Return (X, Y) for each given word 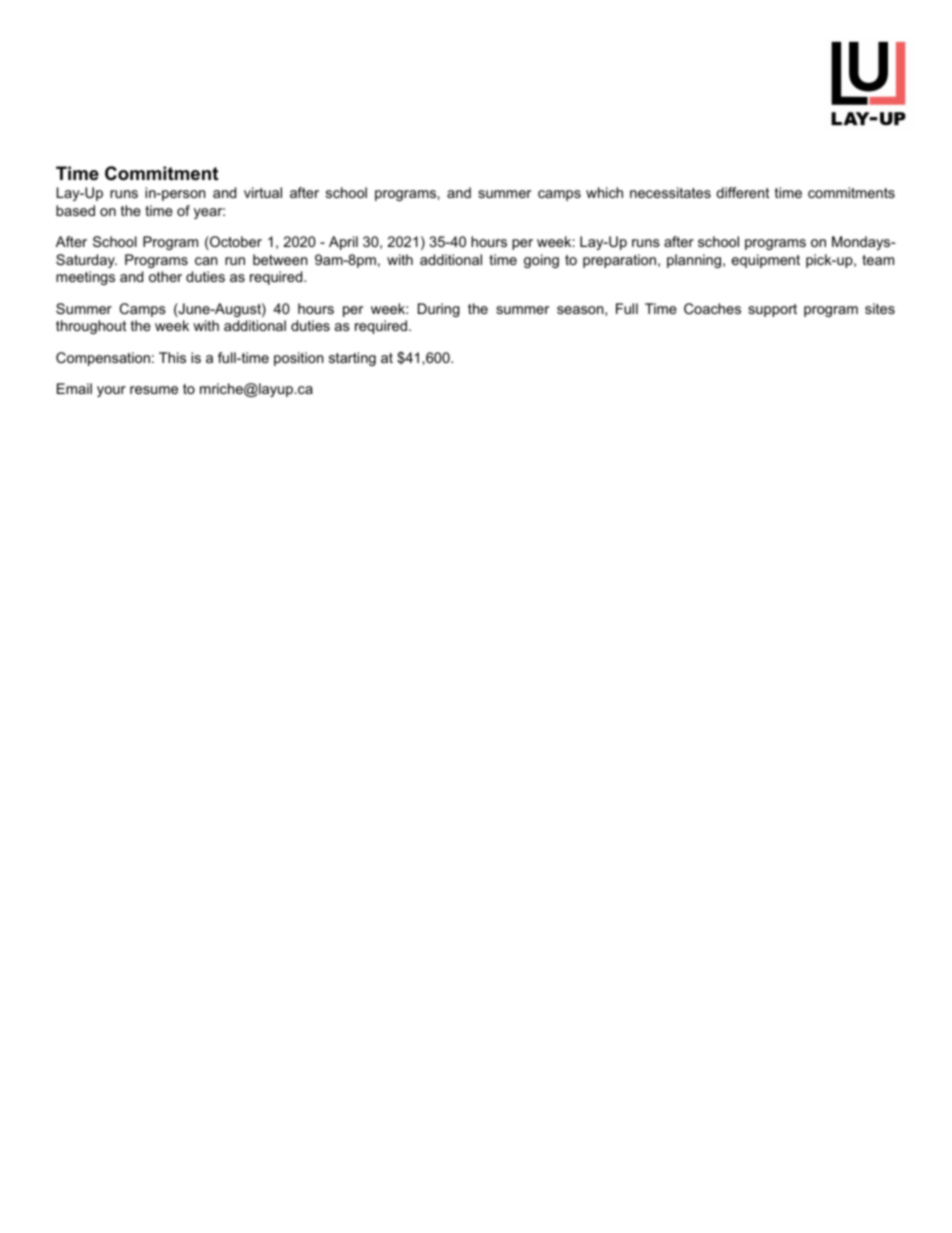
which (604, 192)
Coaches (712, 308)
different (742, 192)
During (439, 310)
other (165, 276)
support (772, 310)
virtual (263, 192)
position (298, 359)
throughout (91, 327)
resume (154, 390)
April (343, 243)
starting (352, 359)
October (235, 243)
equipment (766, 261)
